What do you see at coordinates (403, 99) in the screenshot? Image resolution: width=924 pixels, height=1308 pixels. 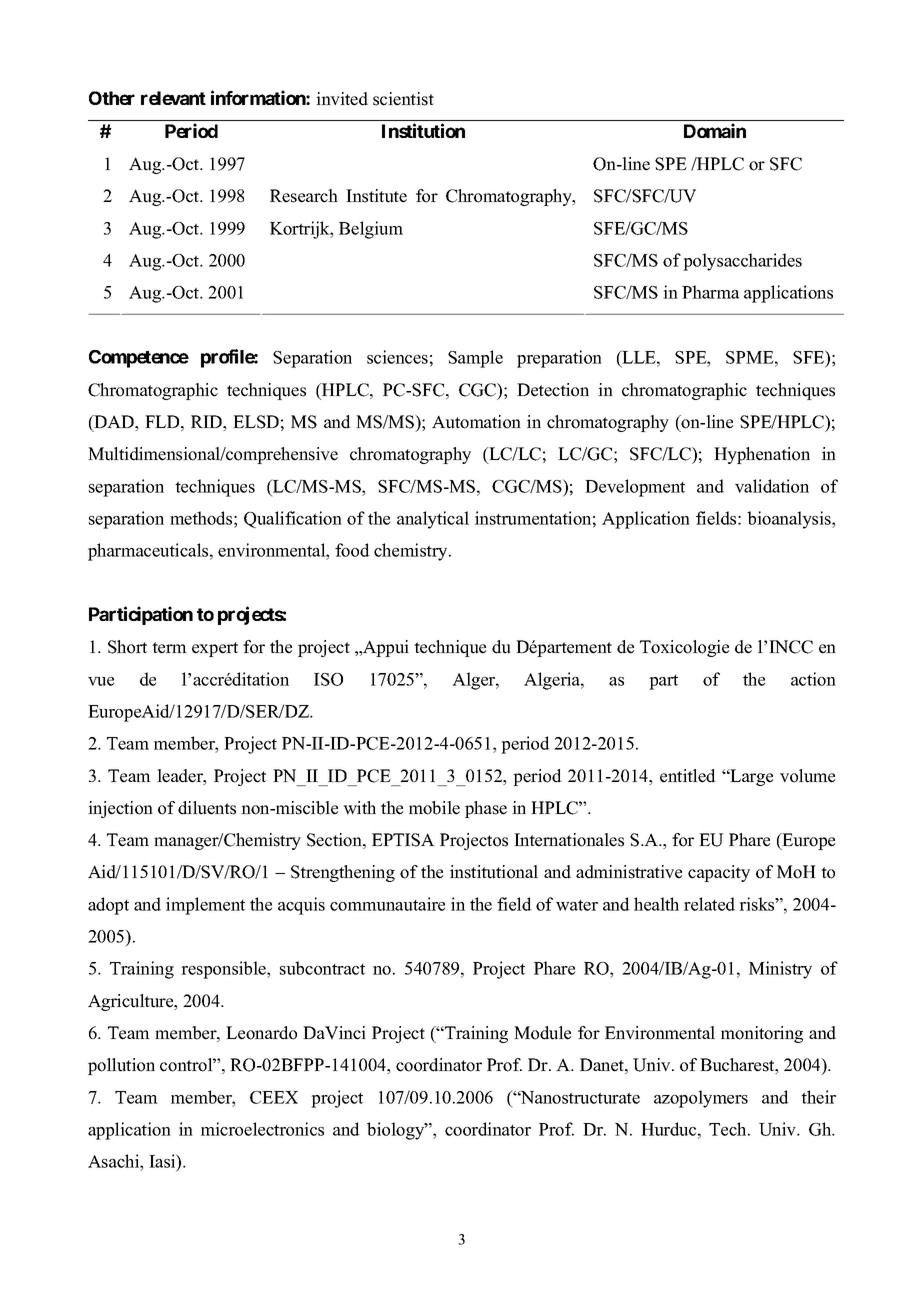 I see `scientist` at bounding box center [403, 99].
